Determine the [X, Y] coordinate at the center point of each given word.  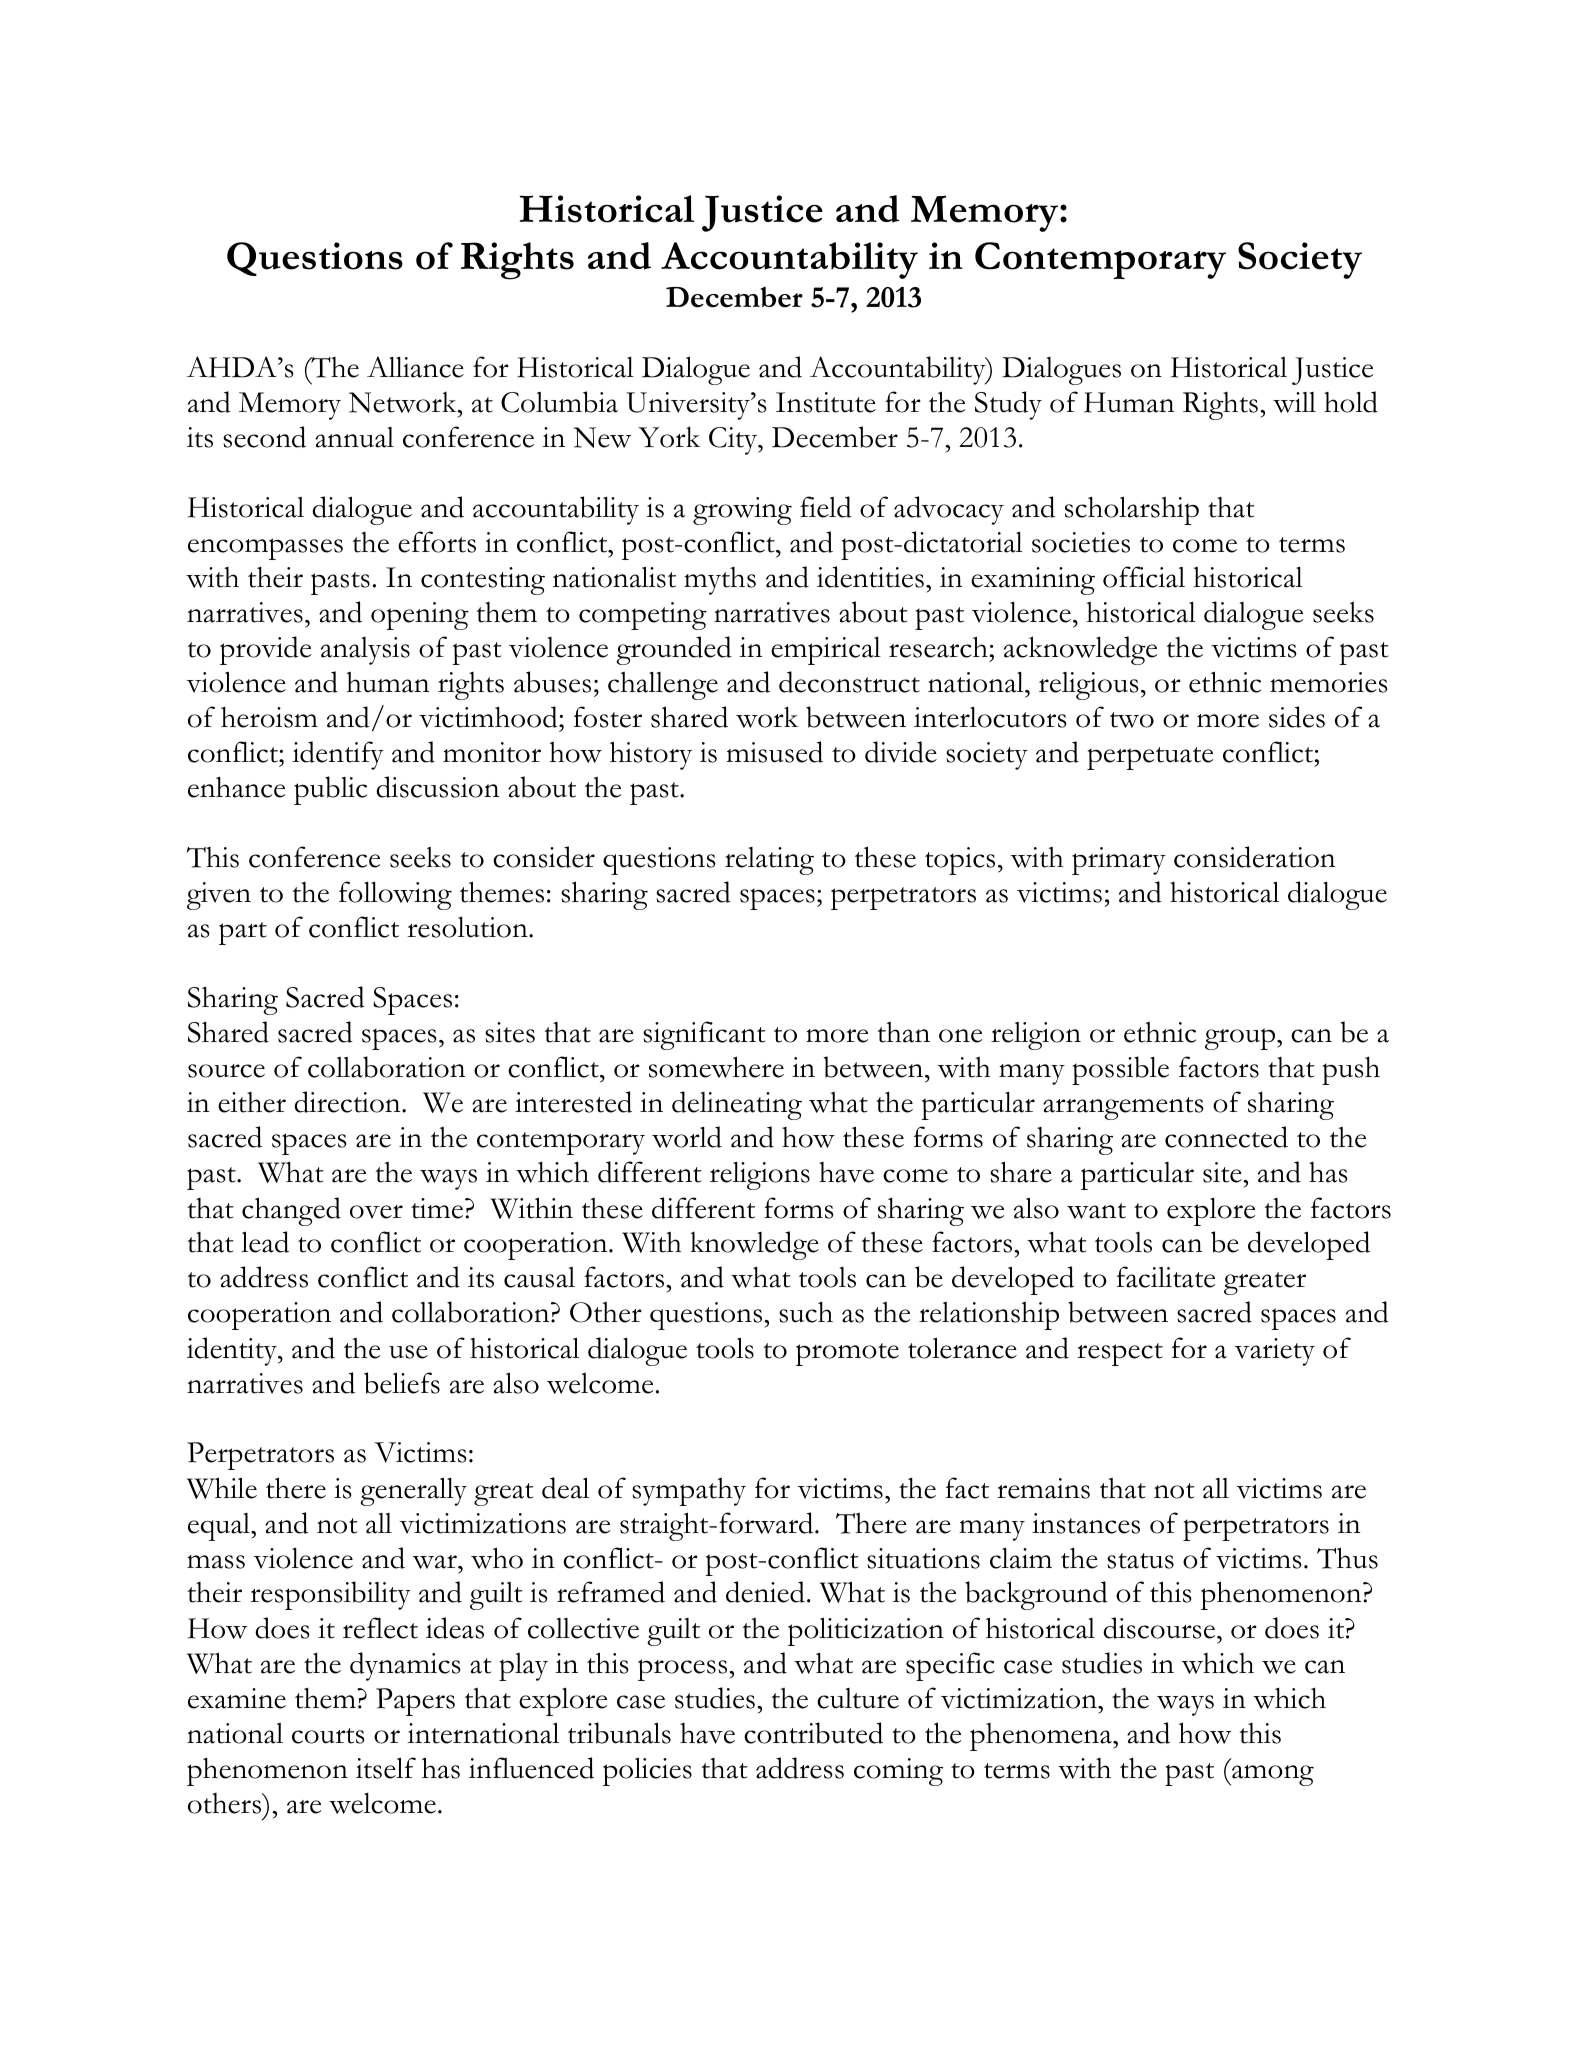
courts [328, 1736]
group [1240, 1039]
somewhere [716, 1067]
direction [348, 1102]
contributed [813, 1733]
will [1294, 402]
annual [354, 437]
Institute [826, 402]
